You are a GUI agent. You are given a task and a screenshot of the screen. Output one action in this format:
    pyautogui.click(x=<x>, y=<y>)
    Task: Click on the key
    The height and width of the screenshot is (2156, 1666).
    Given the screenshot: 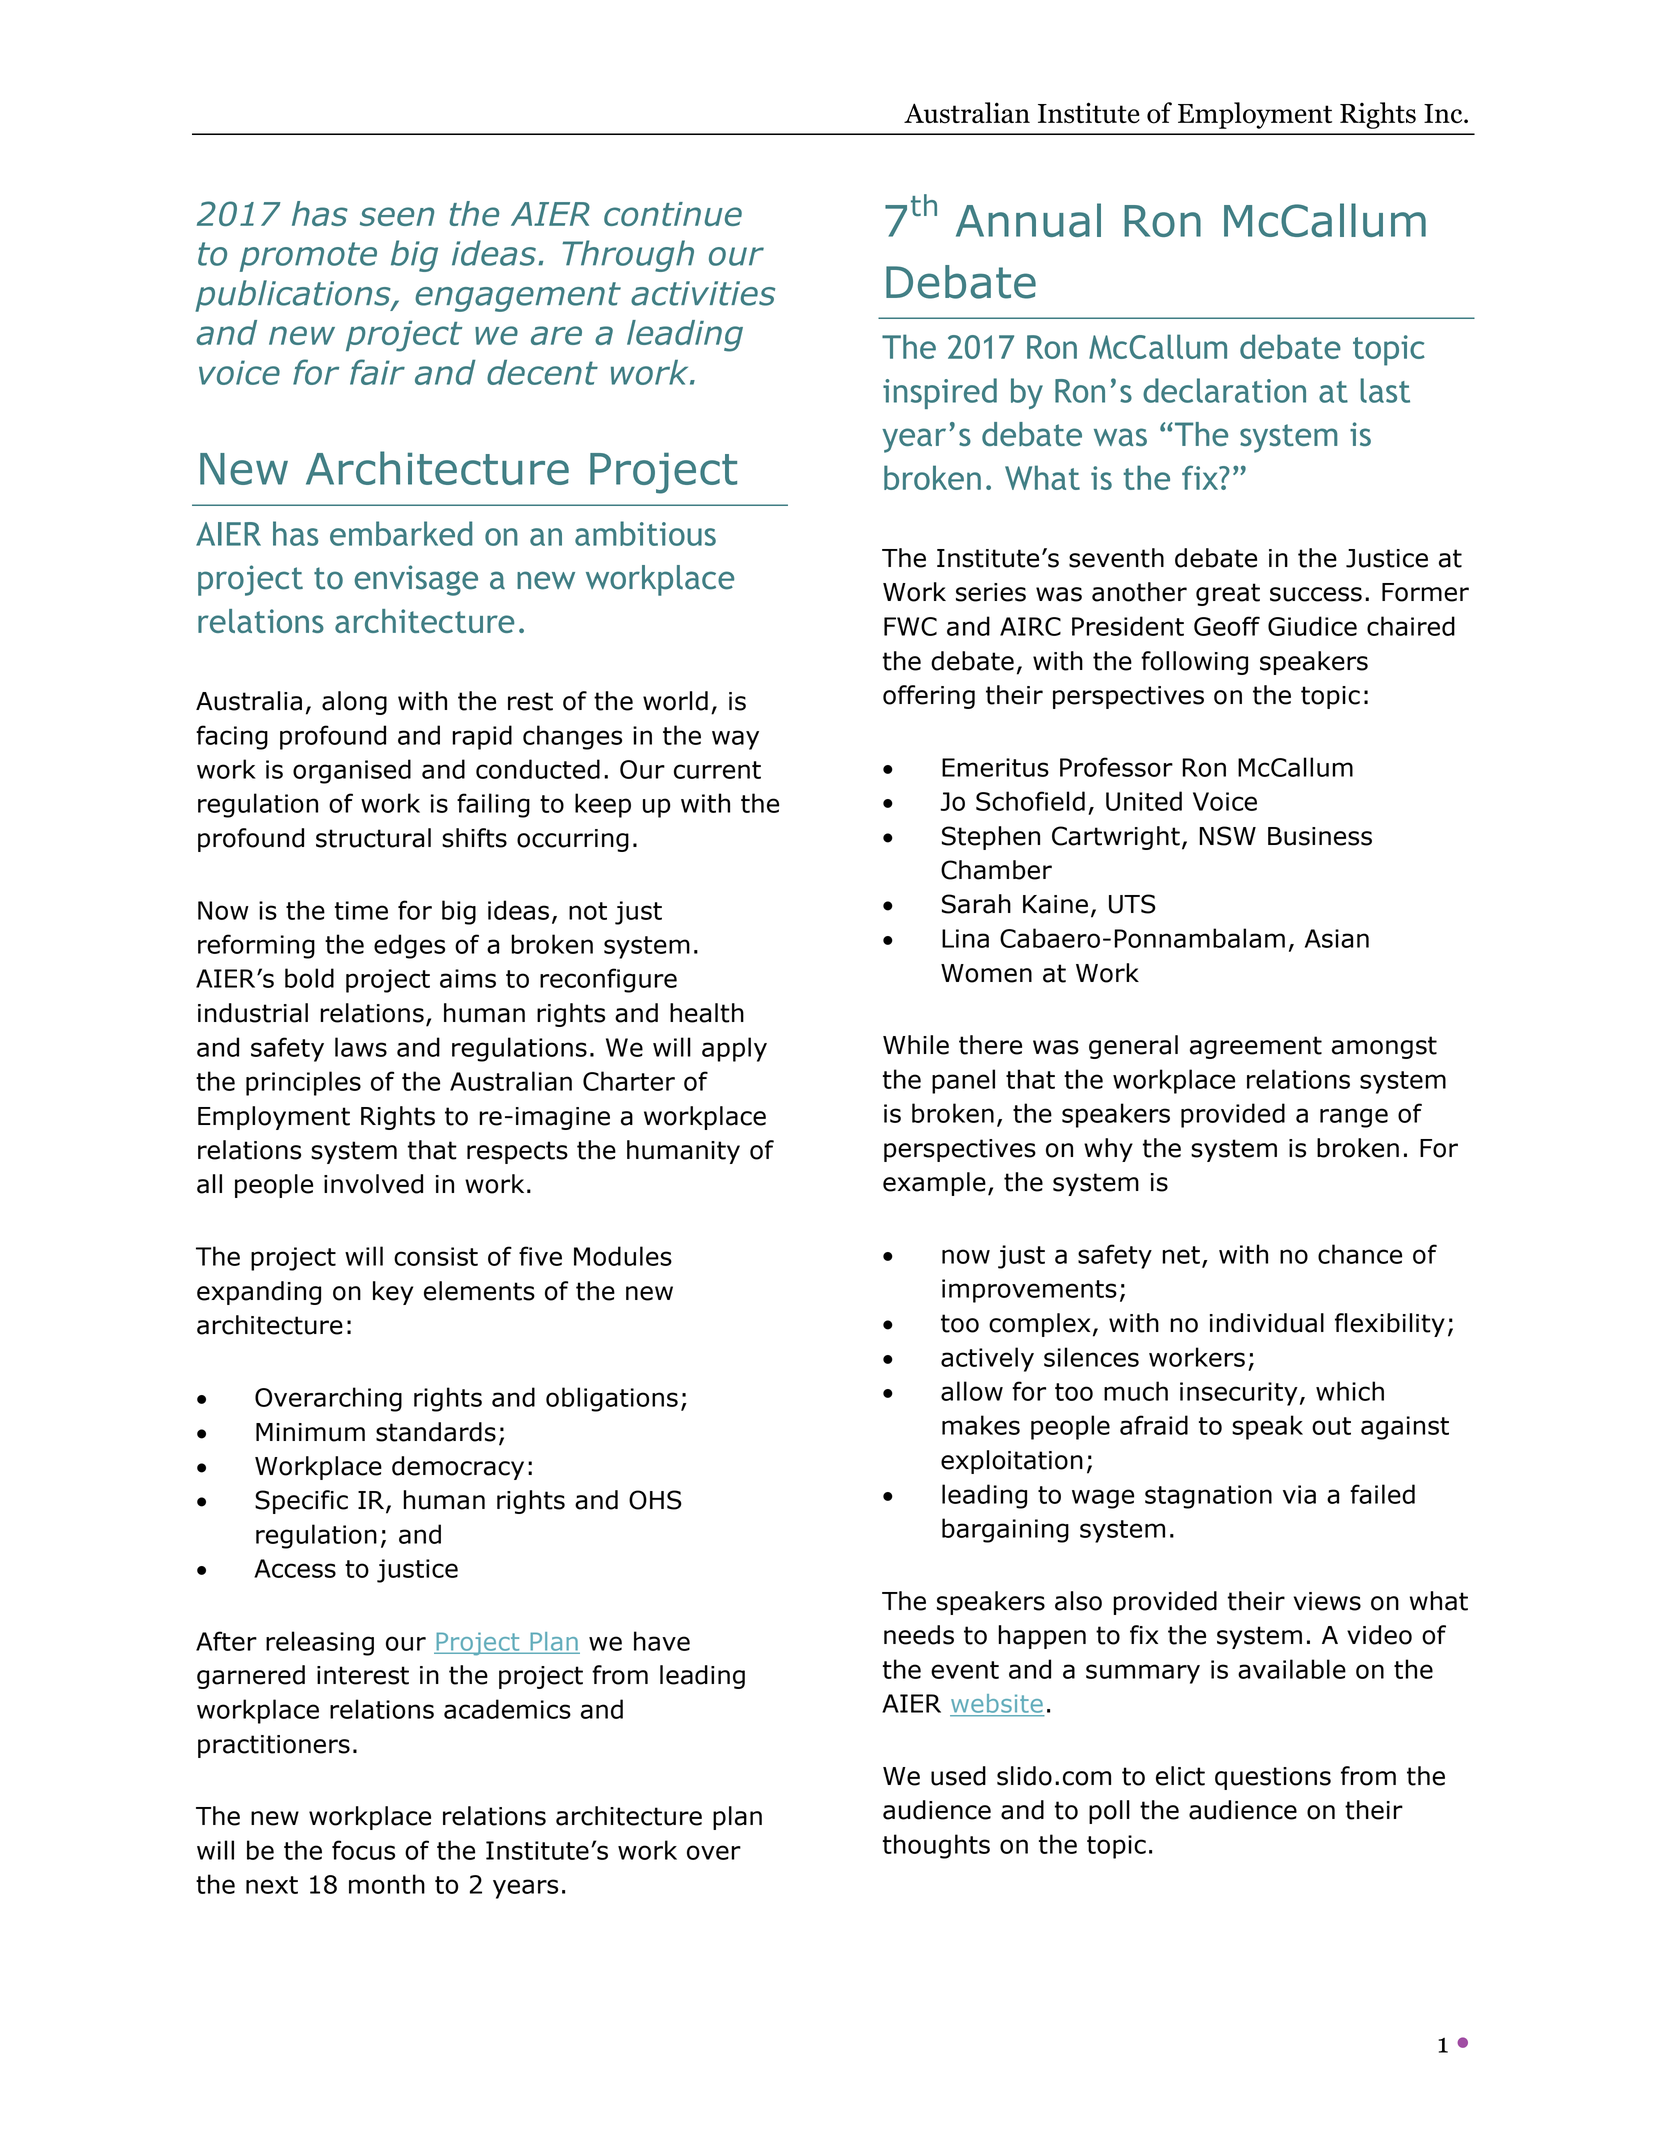 What is the action you would take?
    pyautogui.click(x=393, y=1293)
